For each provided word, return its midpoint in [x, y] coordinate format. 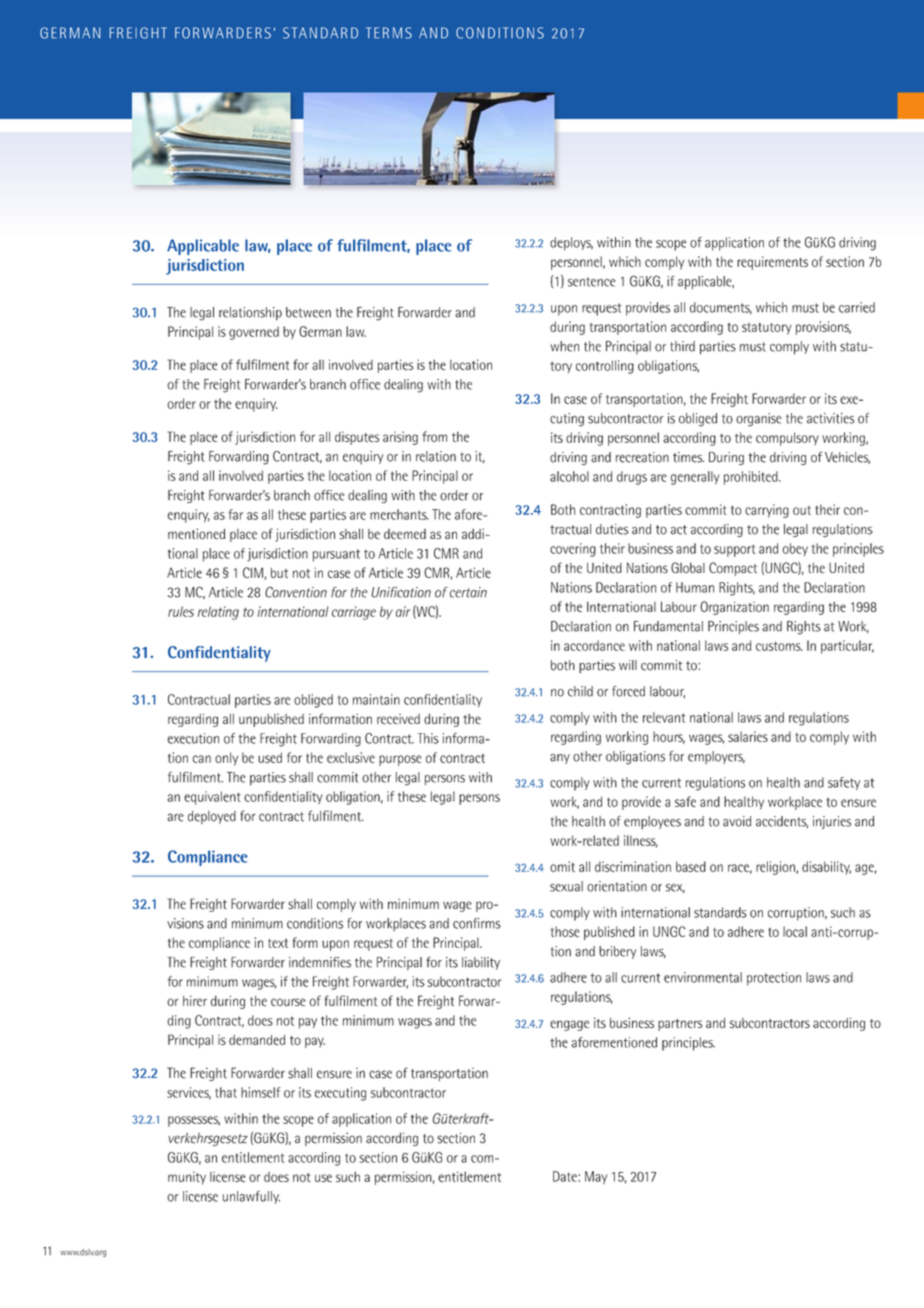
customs [779, 646]
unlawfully [251, 1197]
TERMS [389, 33]
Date [566, 1176]
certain [468, 592]
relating [218, 613]
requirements [772, 263]
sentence [592, 282]
